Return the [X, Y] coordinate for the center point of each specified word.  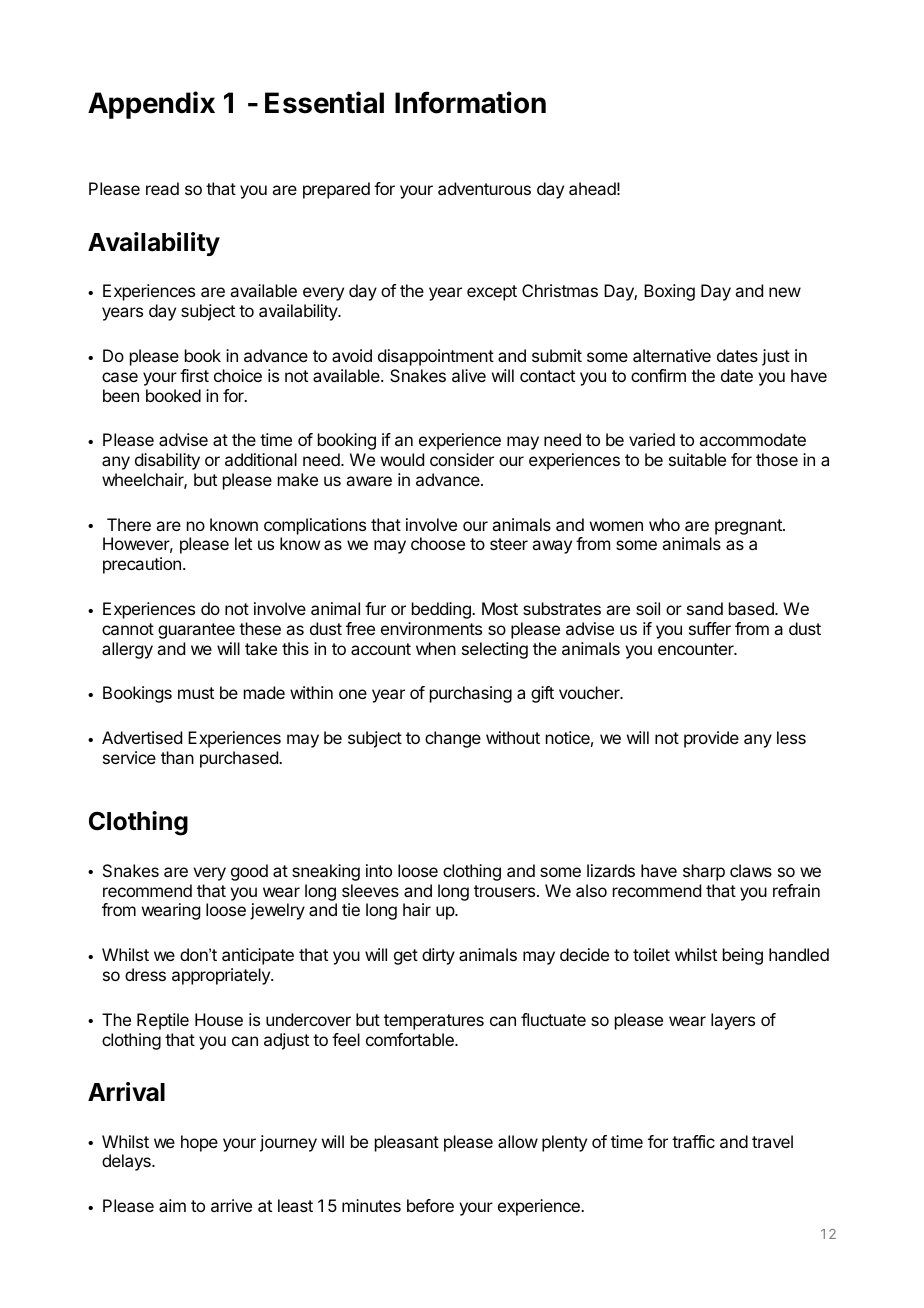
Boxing [669, 292]
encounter [697, 649]
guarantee [196, 631]
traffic [693, 1141]
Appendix [151, 105]
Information [470, 102]
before [430, 1205]
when [436, 648]
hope [199, 1143]
